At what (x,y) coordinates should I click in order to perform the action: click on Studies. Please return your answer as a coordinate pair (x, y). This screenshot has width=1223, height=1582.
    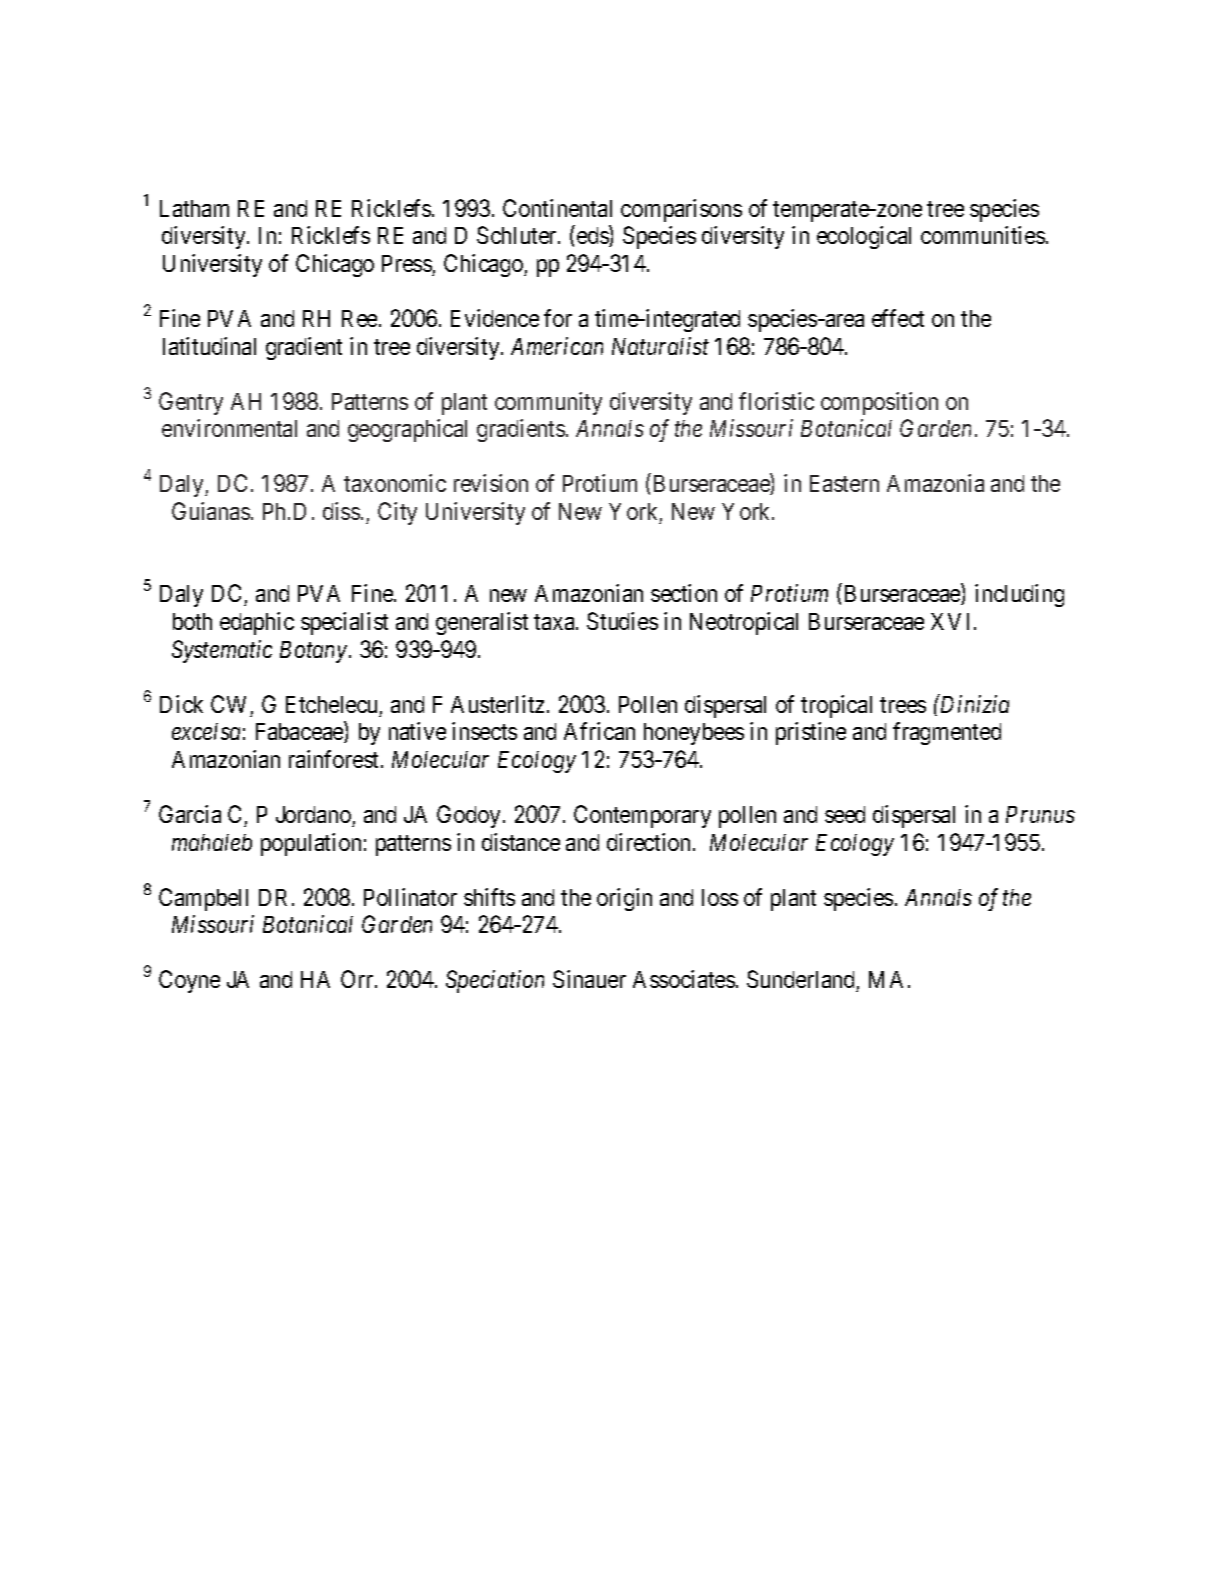
    Looking at the image, I should click on (622, 621).
